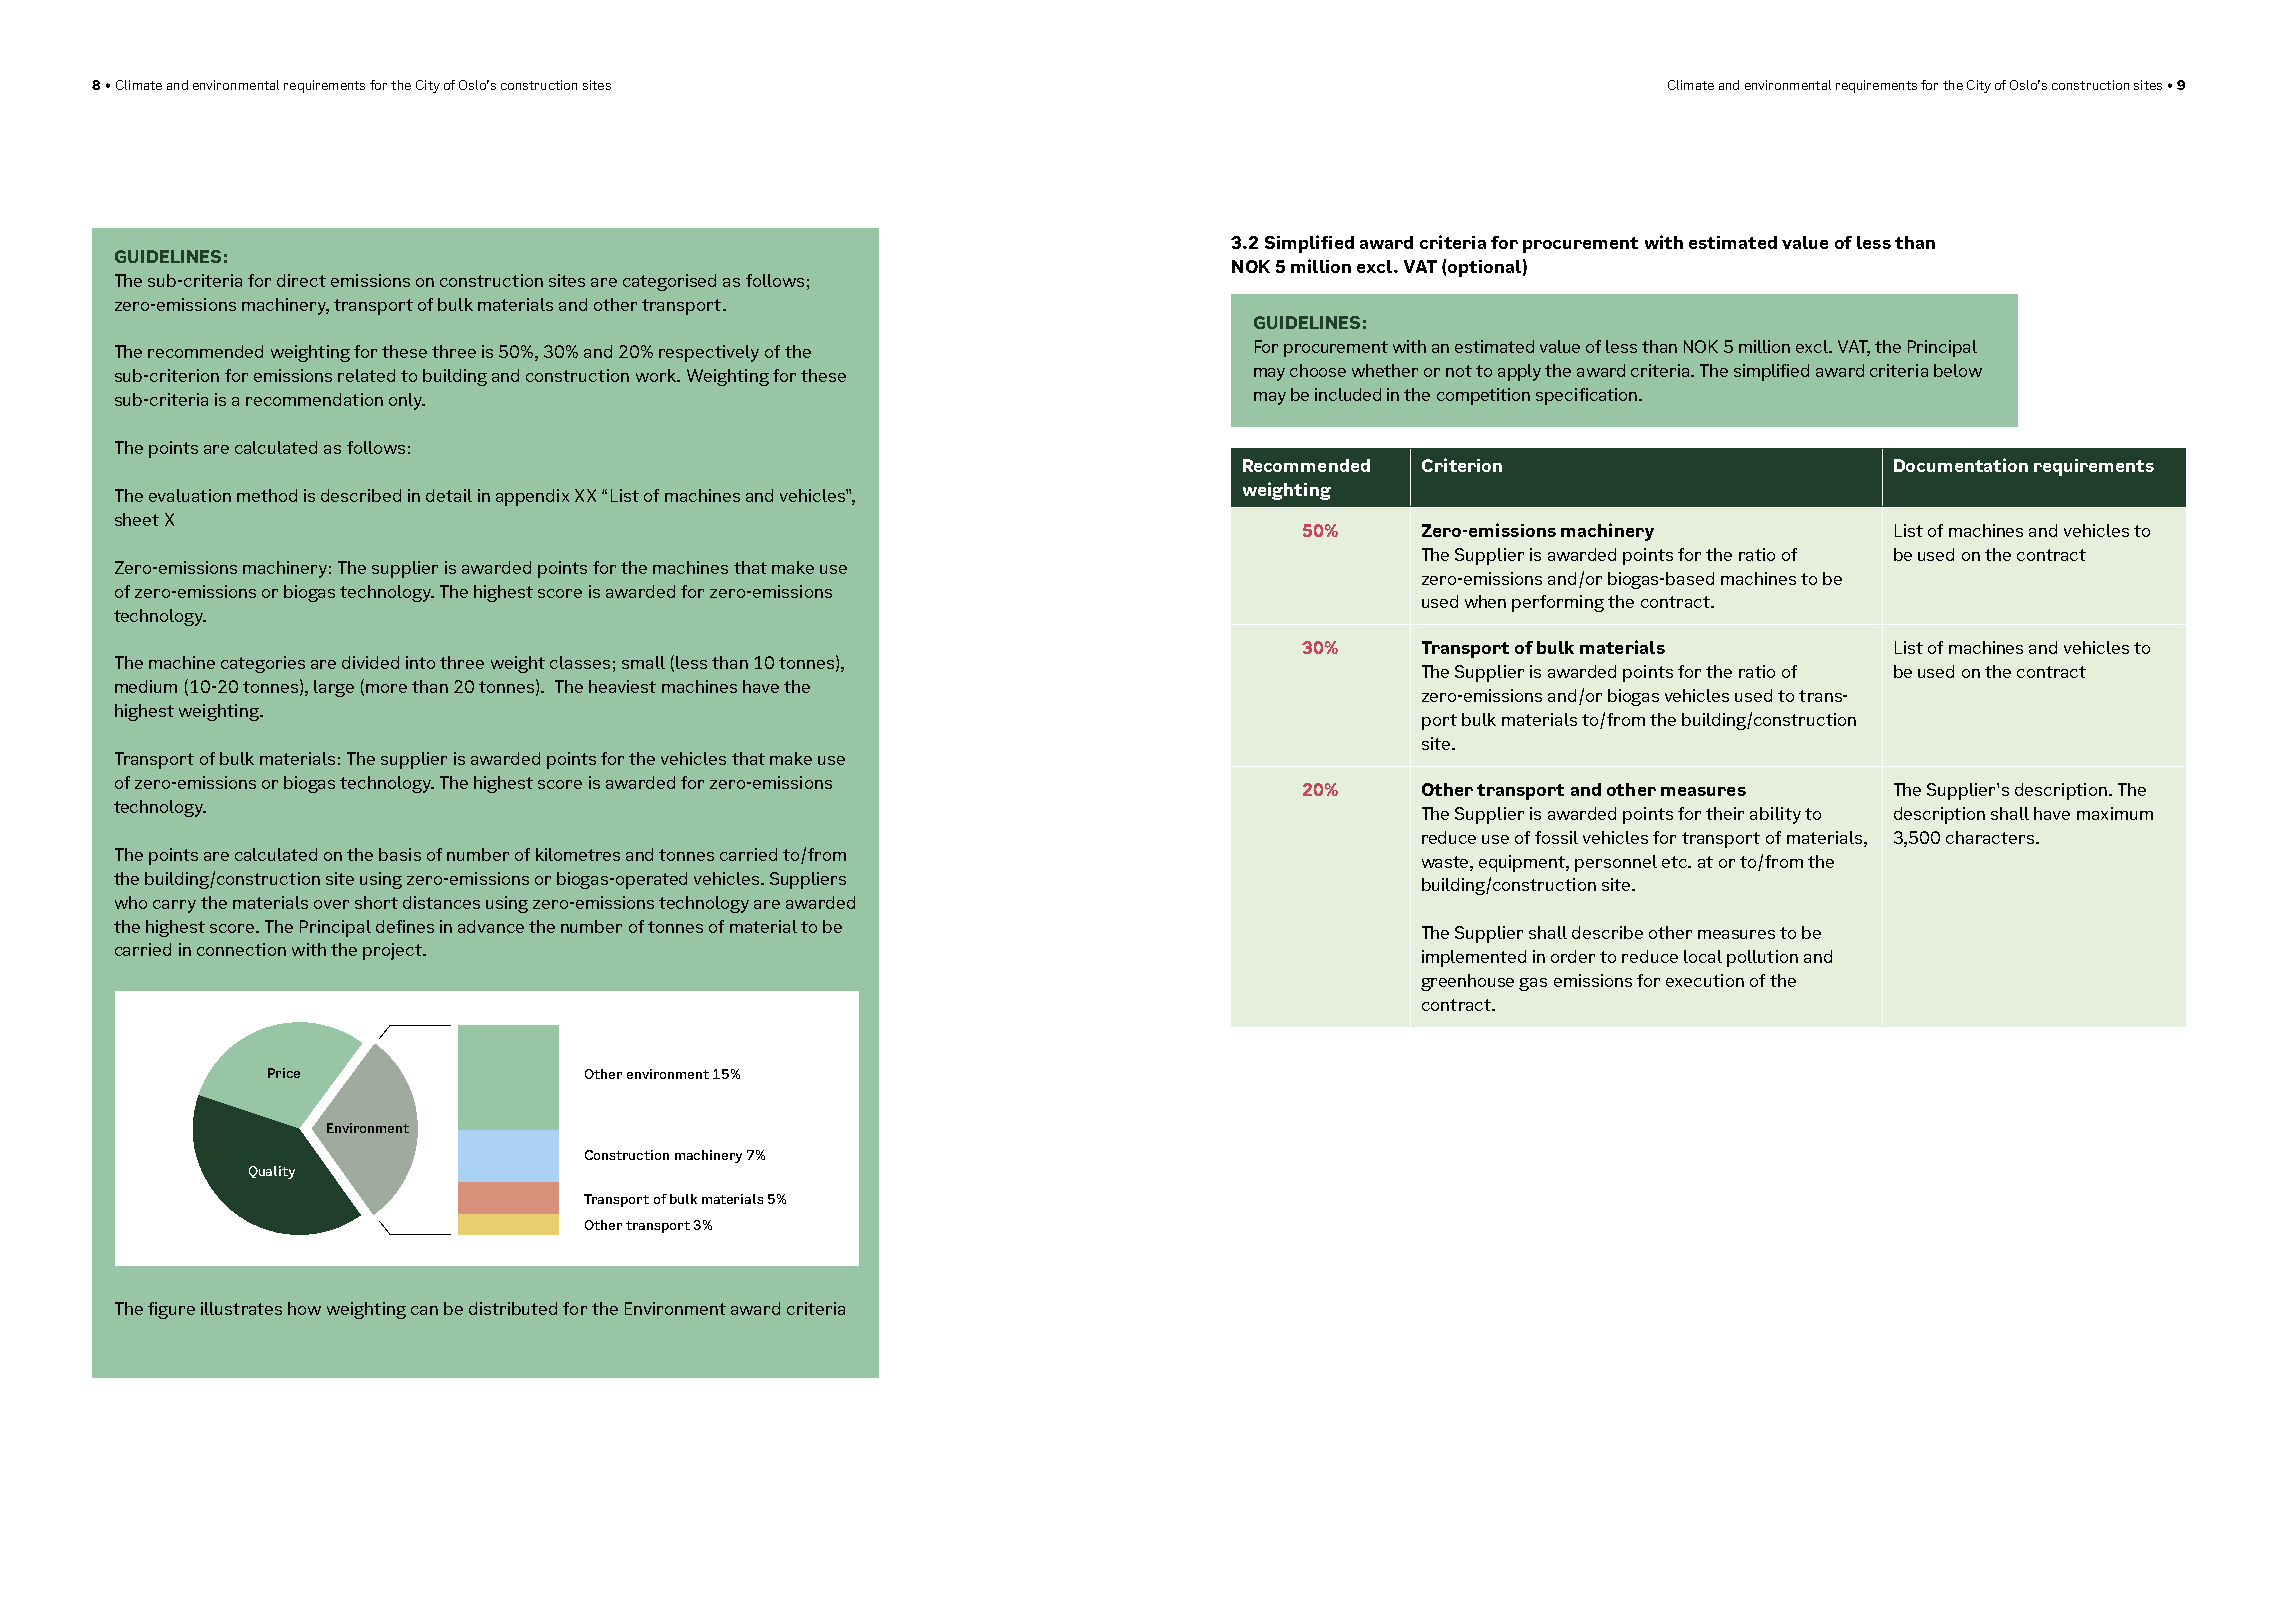 This screenshot has height=1611, width=2278. Describe the element at coordinates (304, 1308) in the screenshot. I see `how` at that location.
